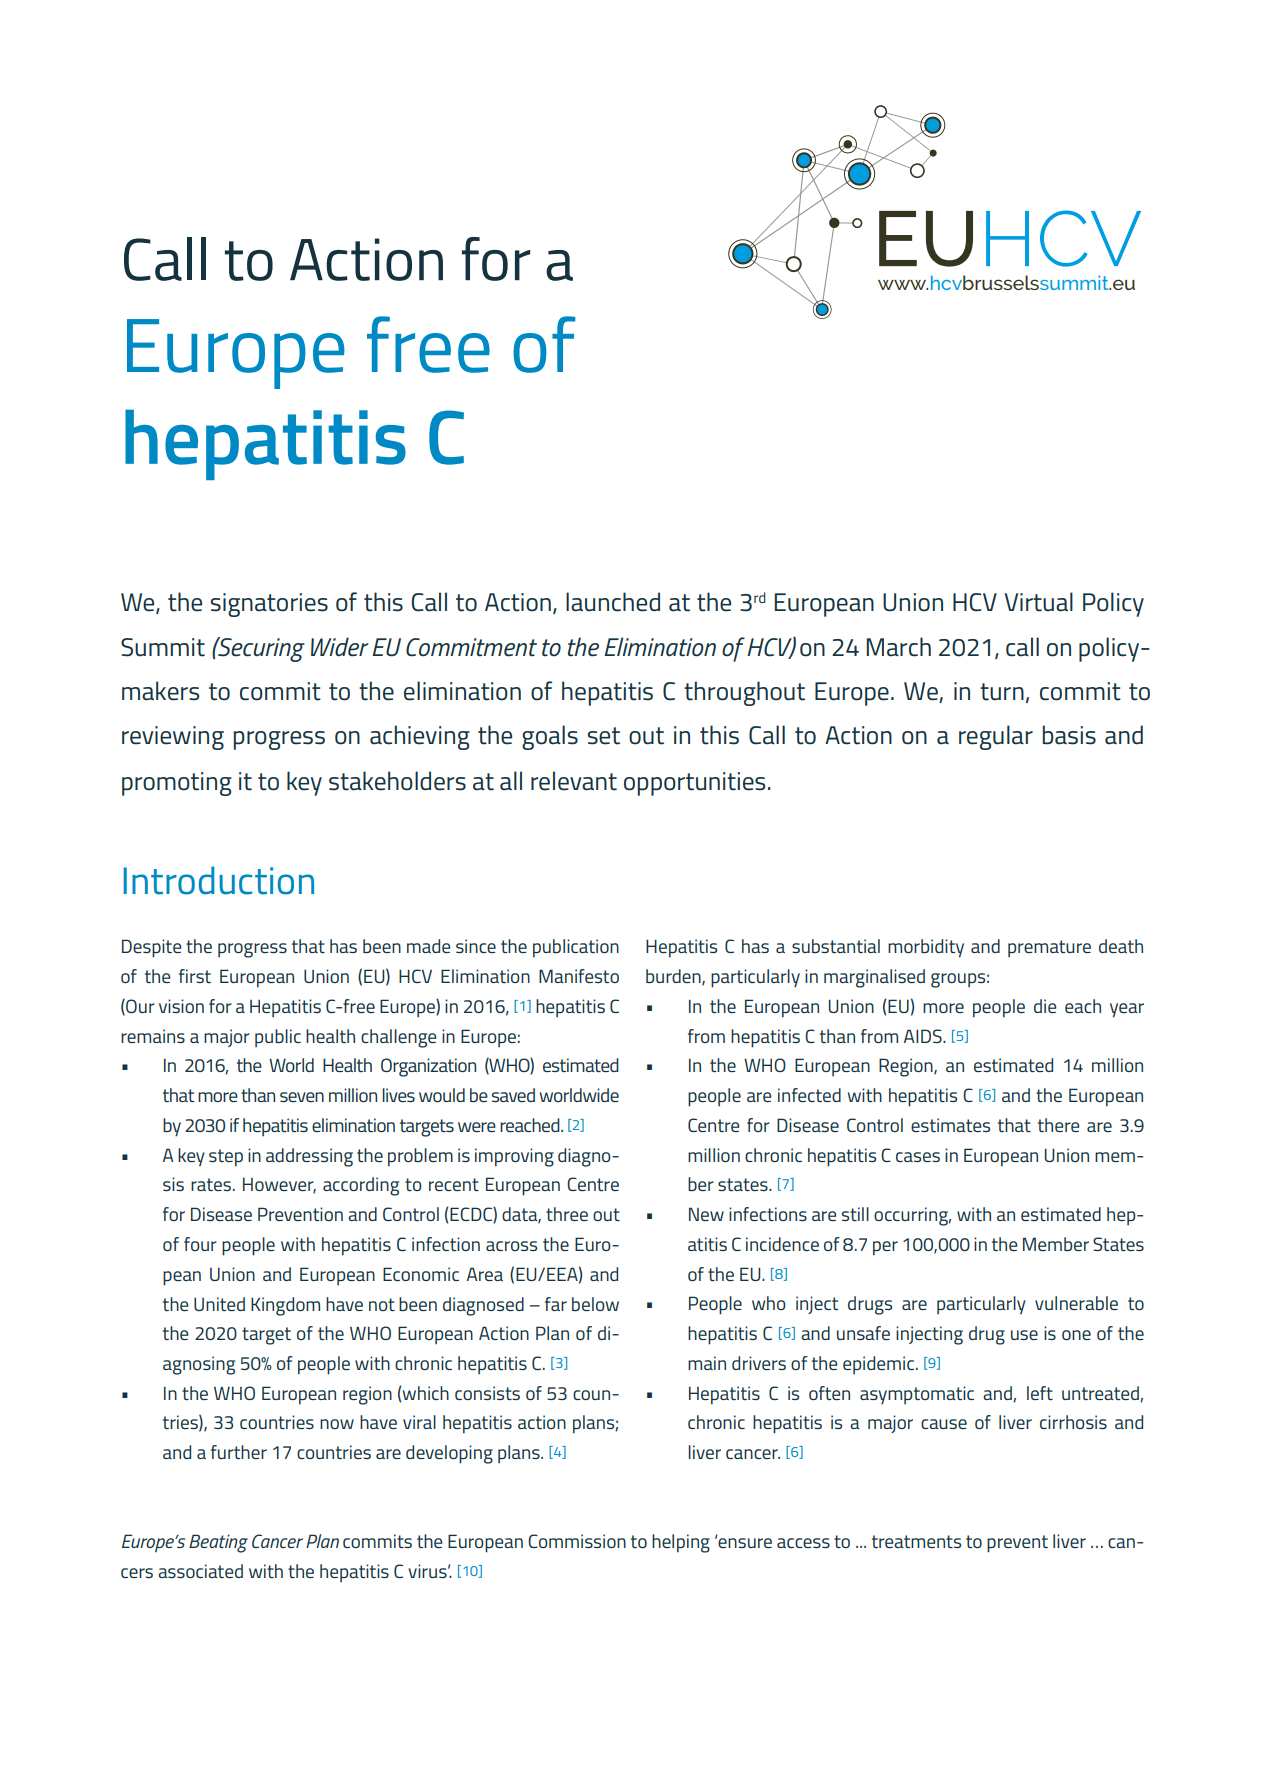 This image has height=1789, width=1265. I want to click on opportunities, so click(694, 784).
